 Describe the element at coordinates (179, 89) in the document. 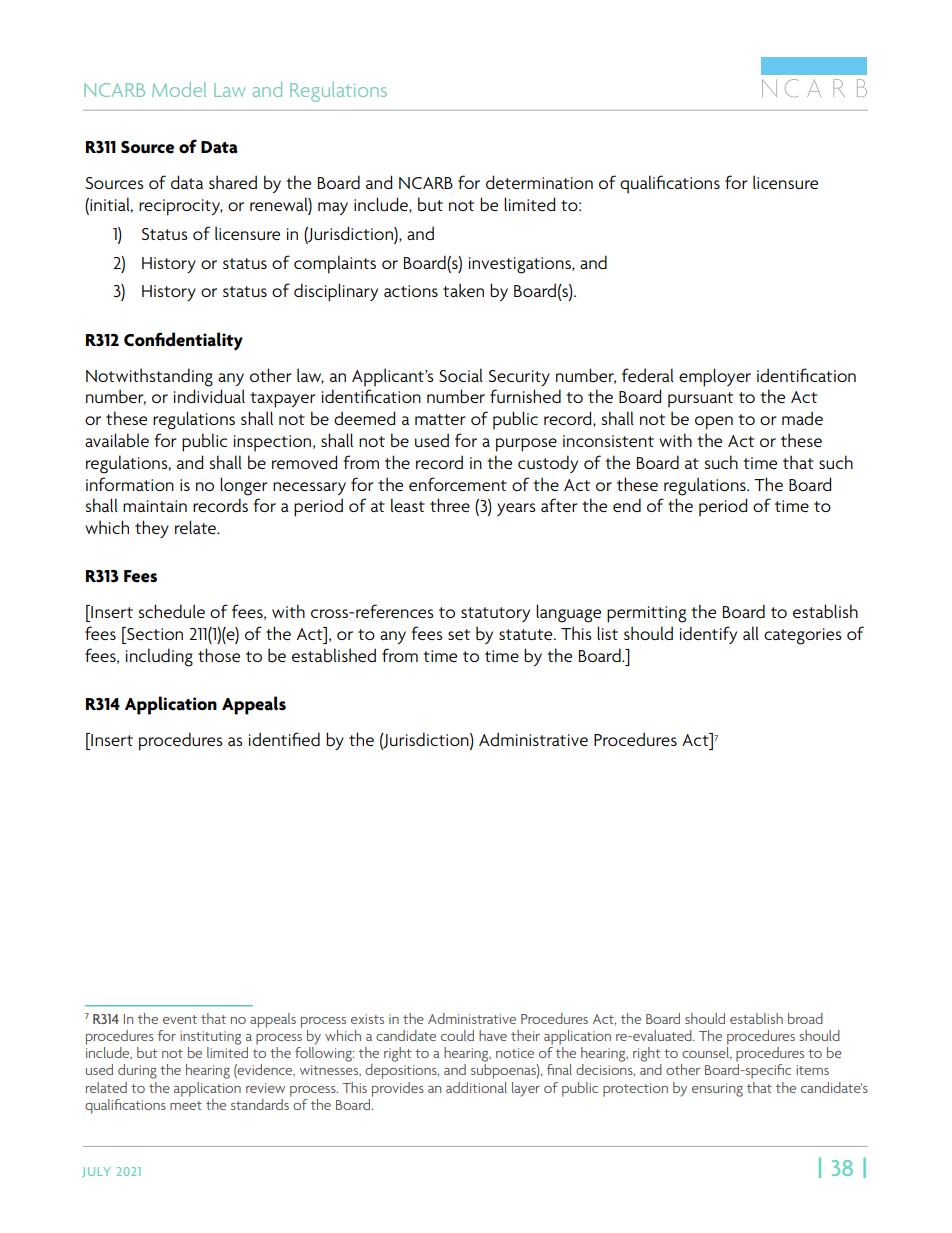

I see `Model` at that location.
